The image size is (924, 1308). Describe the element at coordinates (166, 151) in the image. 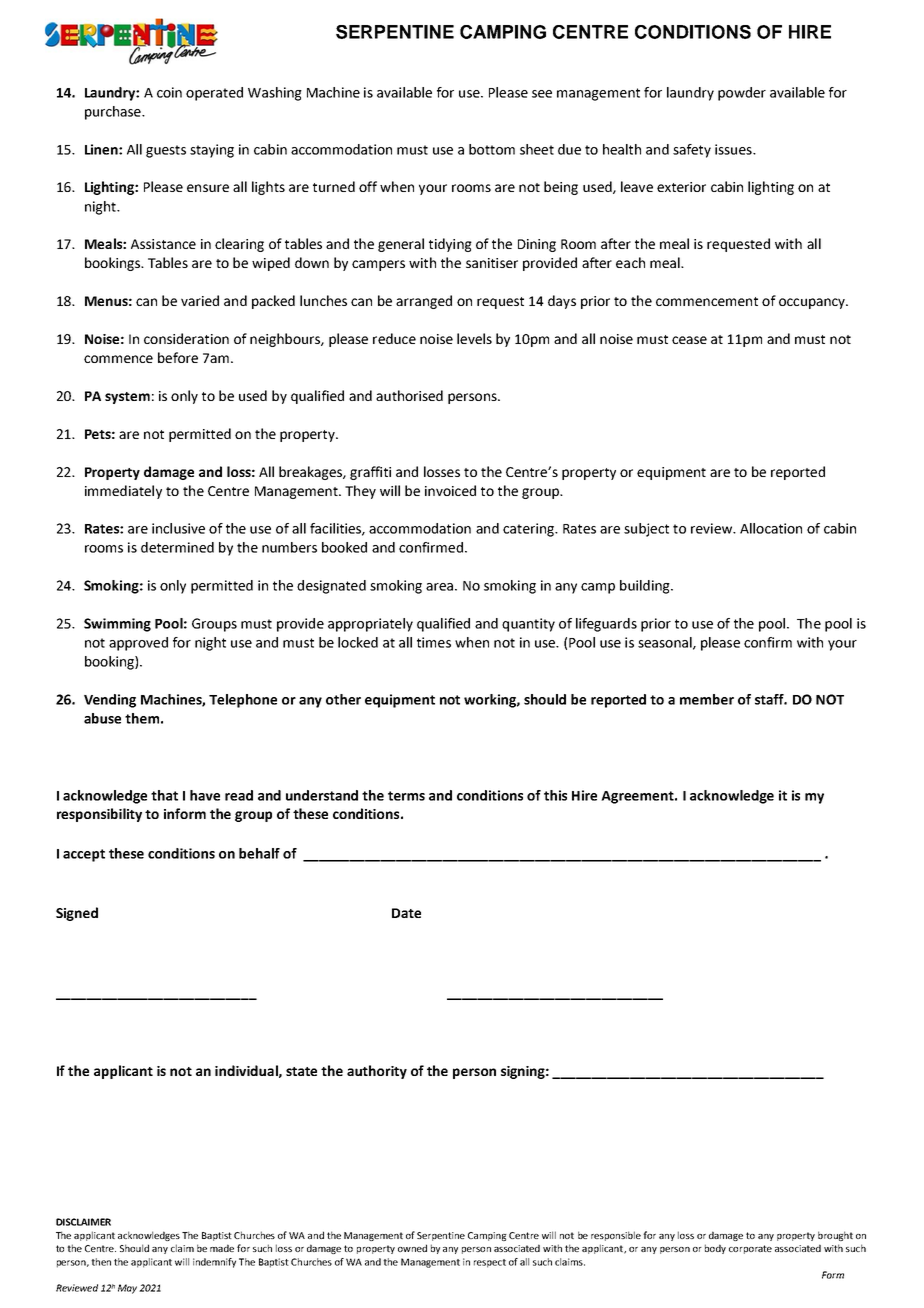

I see `guests` at that location.
